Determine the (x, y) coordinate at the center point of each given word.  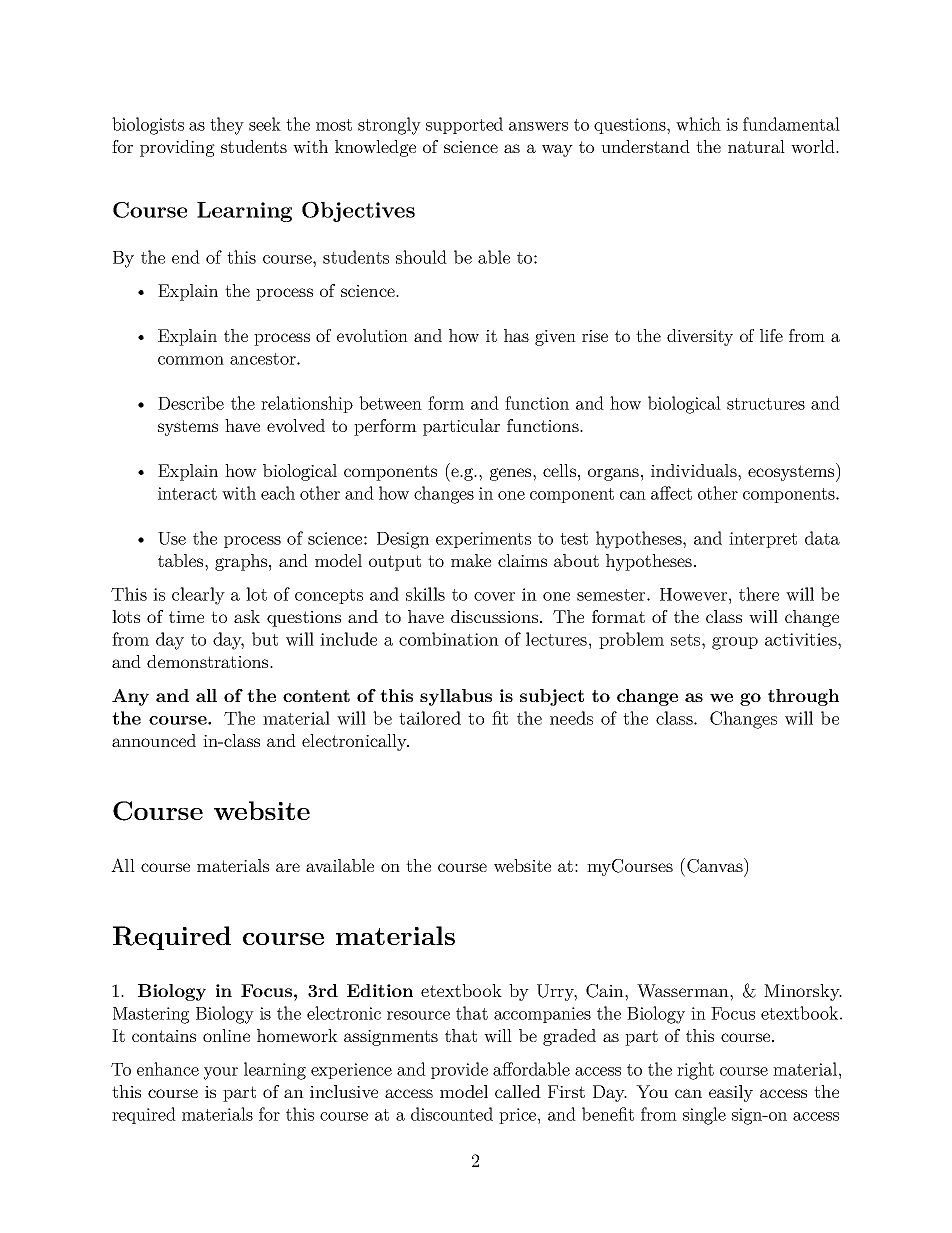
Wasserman (684, 991)
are (288, 867)
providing (177, 148)
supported (464, 125)
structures (766, 404)
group (735, 643)
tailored (430, 718)
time (186, 617)
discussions (494, 616)
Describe (191, 403)
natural (756, 146)
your (221, 1073)
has (516, 335)
